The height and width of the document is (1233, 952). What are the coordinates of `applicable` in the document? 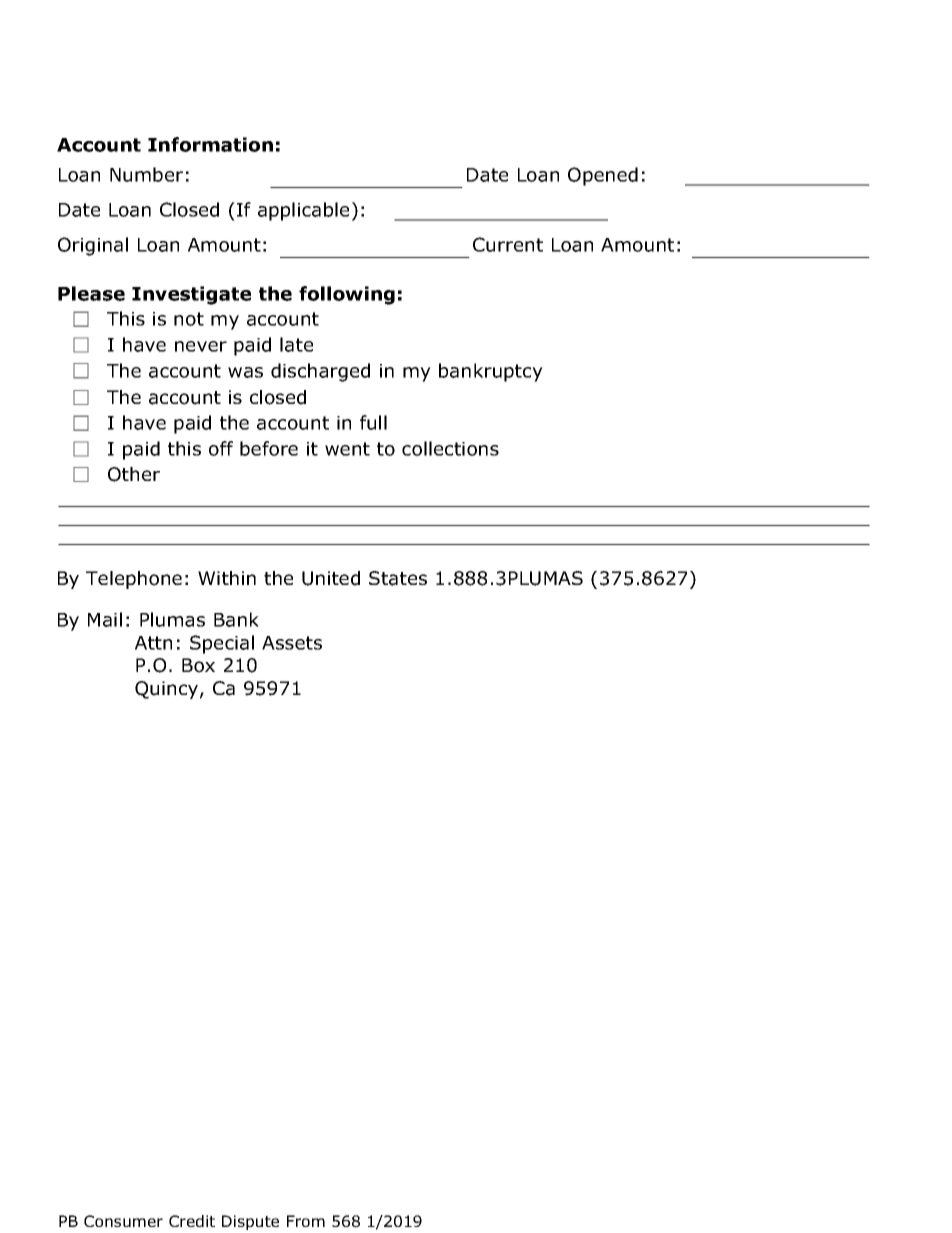 It's located at (303, 211).
